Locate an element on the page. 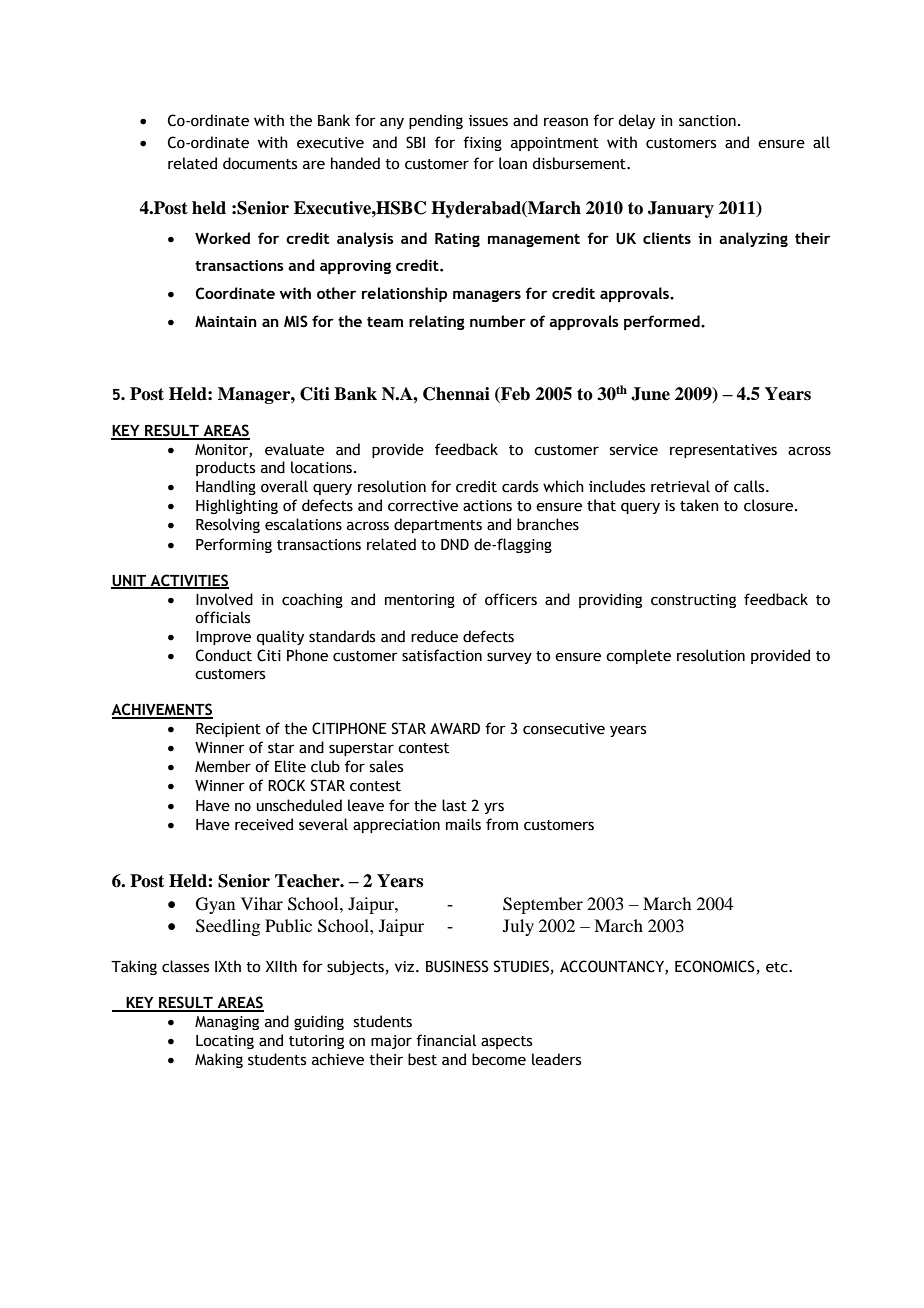 This image has width=924, height=1308. June is located at coordinates (650, 394).
